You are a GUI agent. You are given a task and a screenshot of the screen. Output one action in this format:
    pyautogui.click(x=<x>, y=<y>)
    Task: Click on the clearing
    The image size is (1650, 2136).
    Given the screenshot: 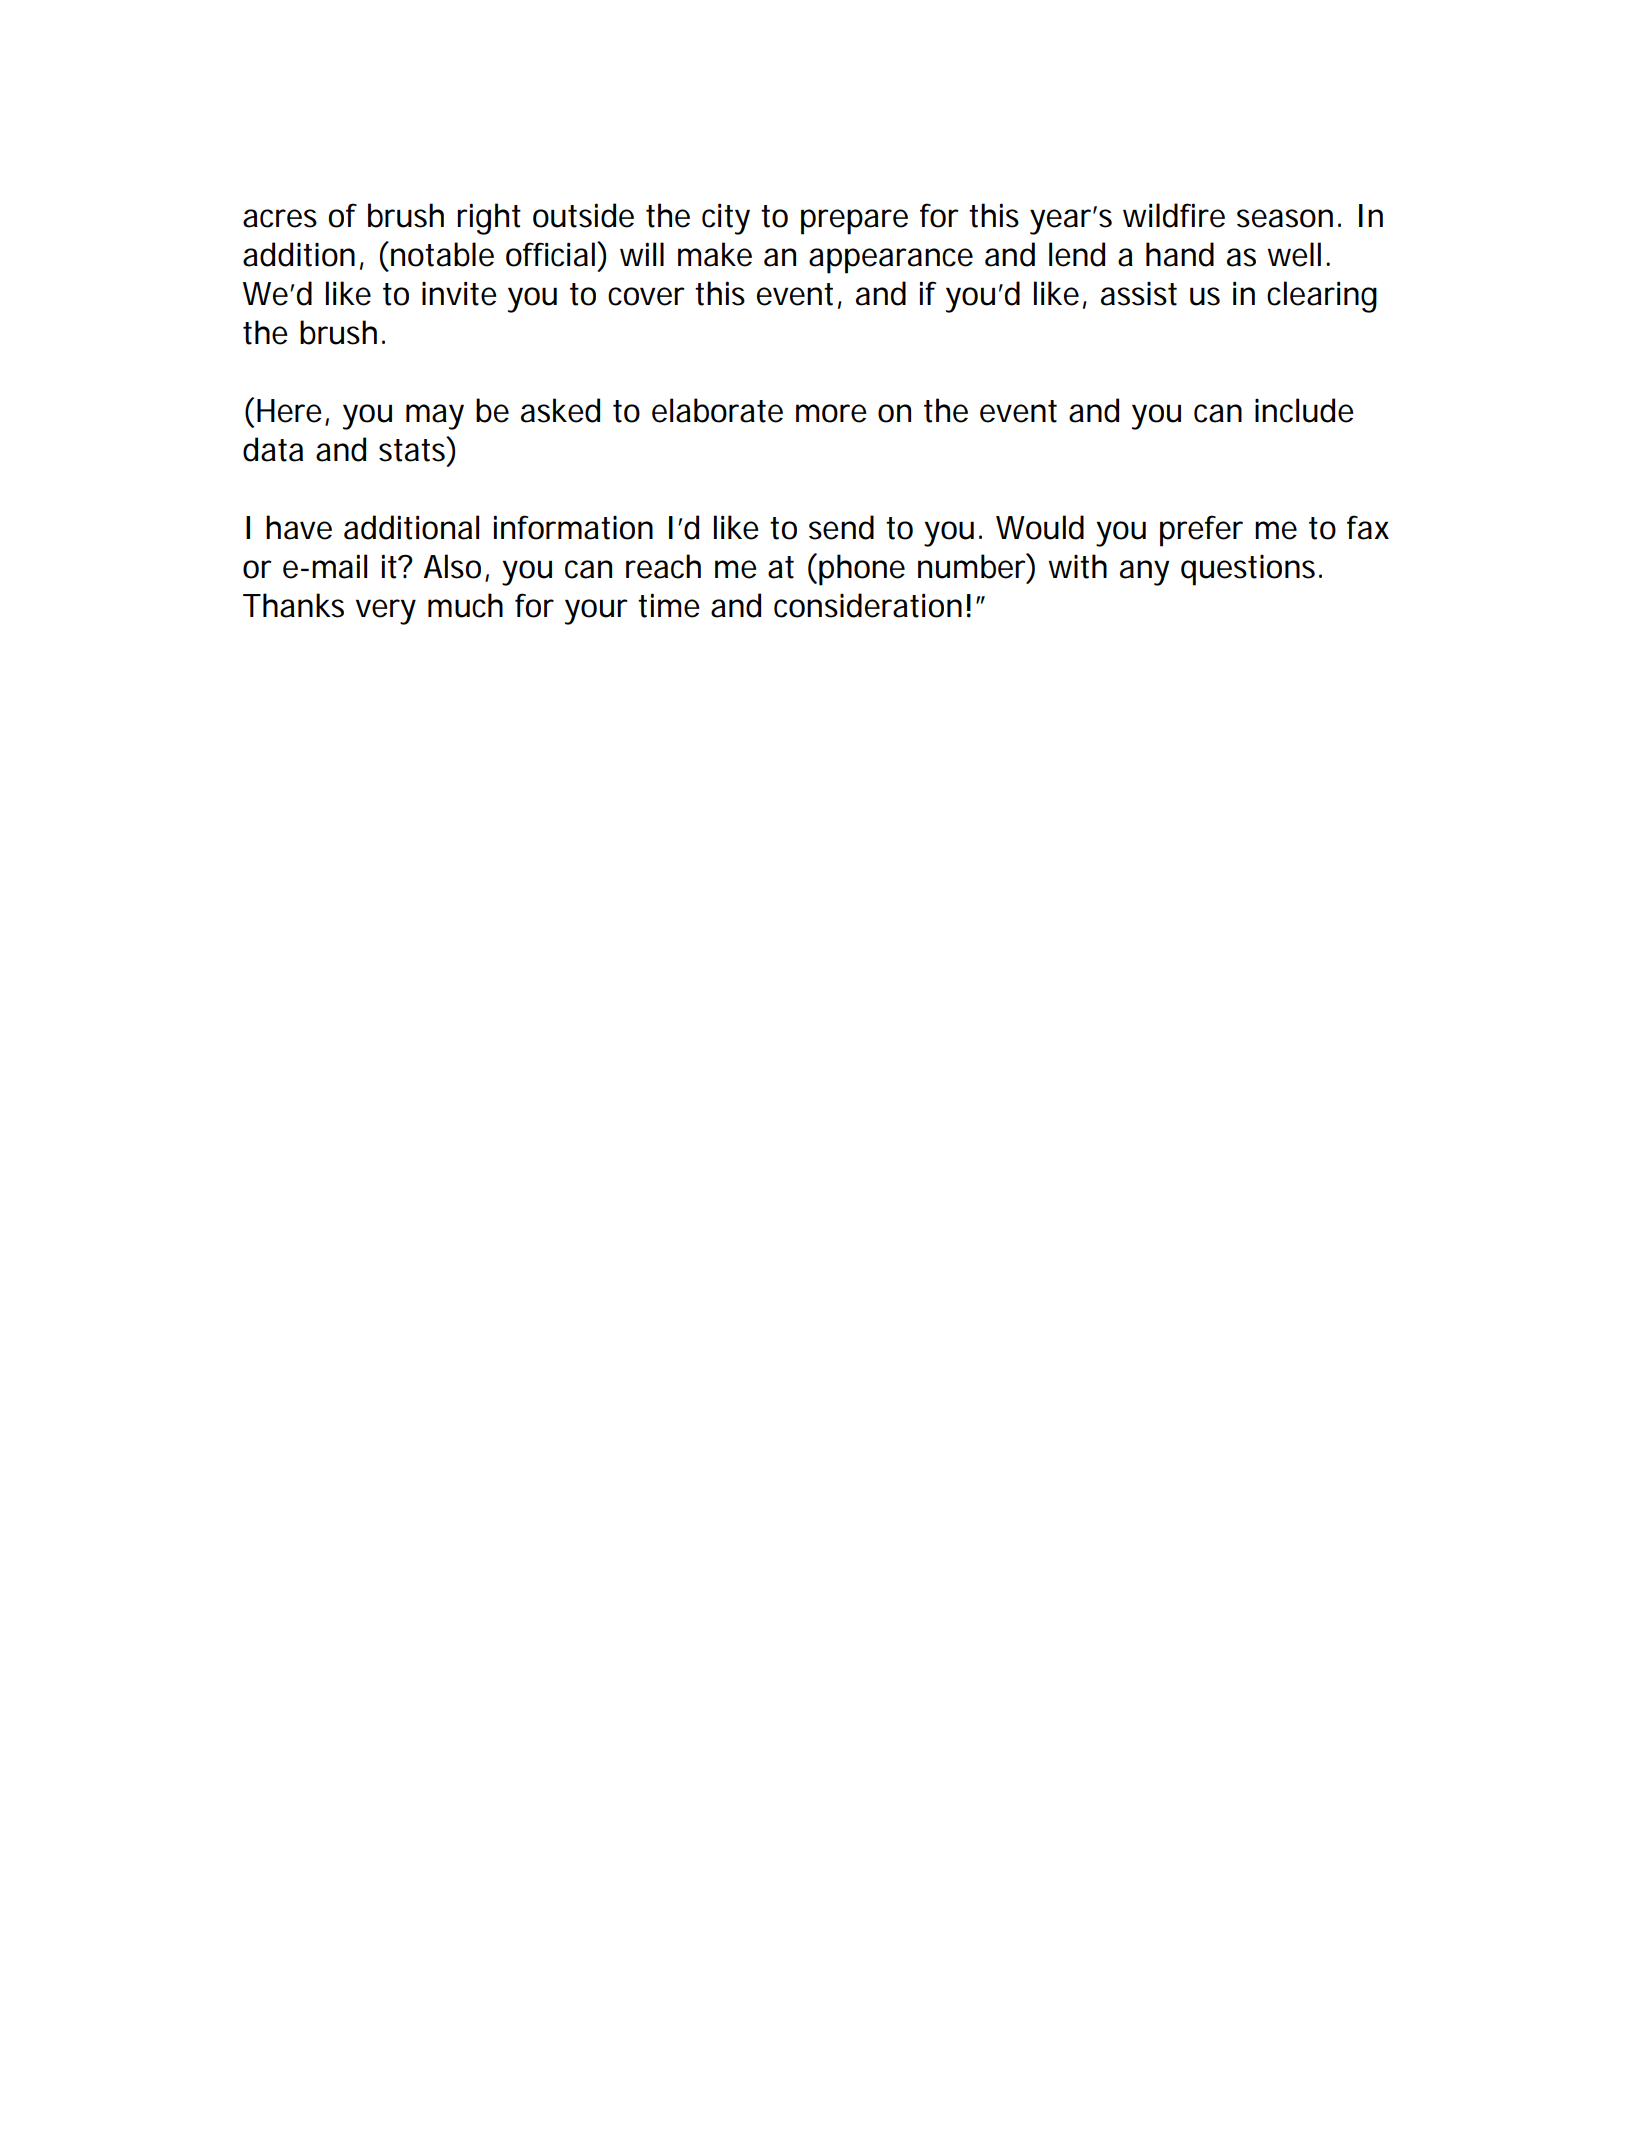 What is the action you would take?
    pyautogui.click(x=1322, y=297)
